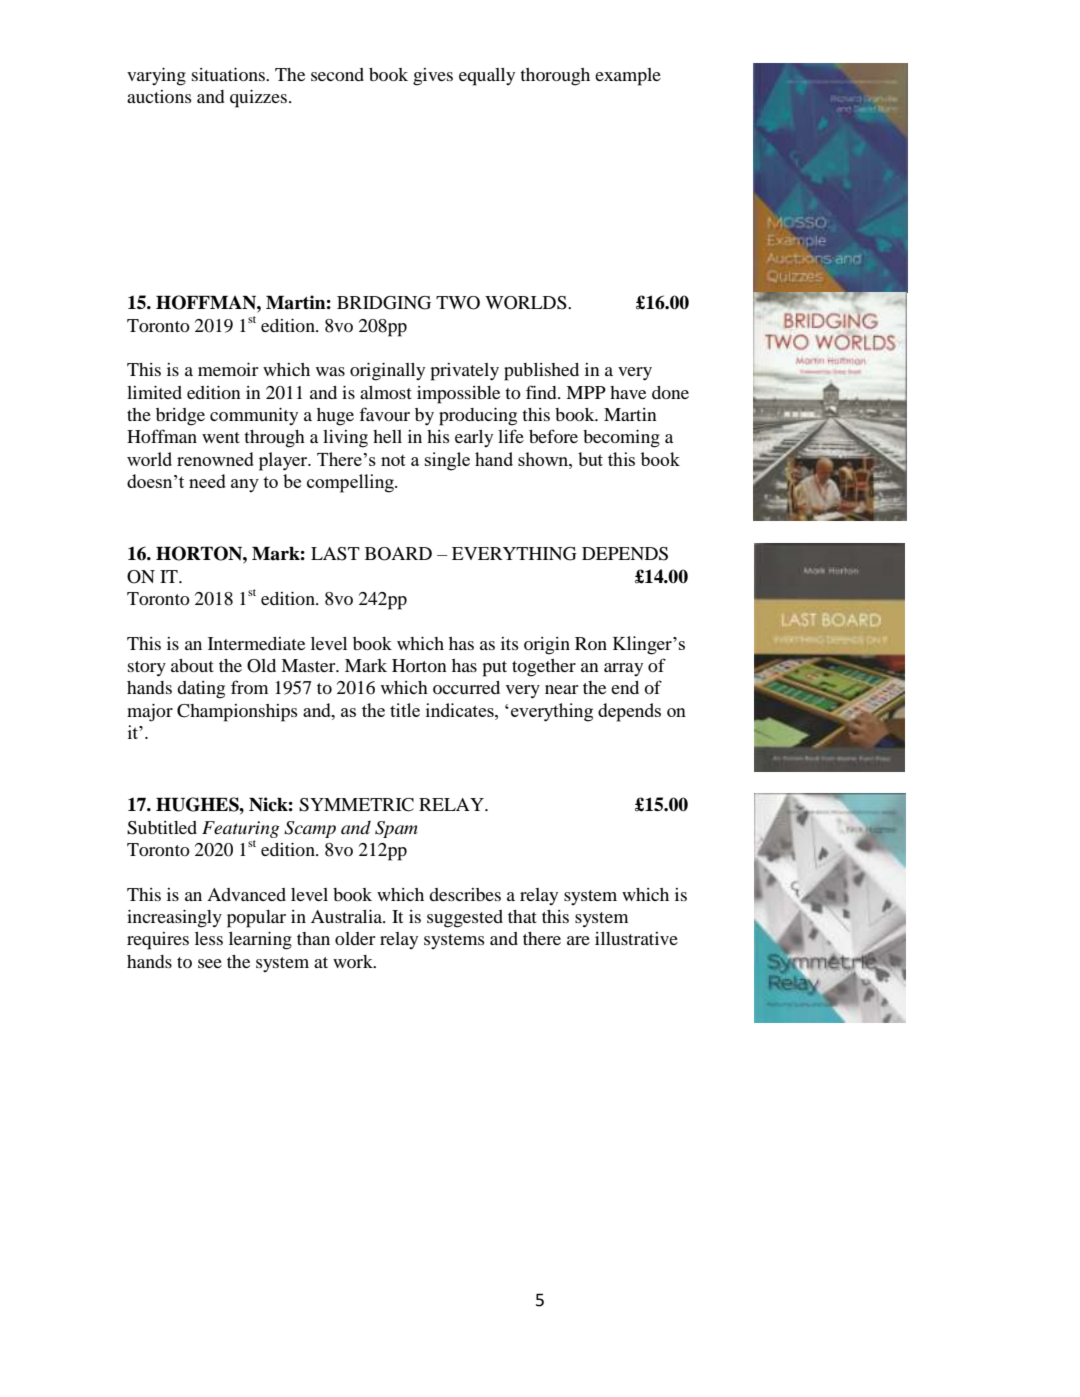 The image size is (1080, 1397). Describe the element at coordinates (384, 303) in the page. I see `BRIDGING` at that location.
